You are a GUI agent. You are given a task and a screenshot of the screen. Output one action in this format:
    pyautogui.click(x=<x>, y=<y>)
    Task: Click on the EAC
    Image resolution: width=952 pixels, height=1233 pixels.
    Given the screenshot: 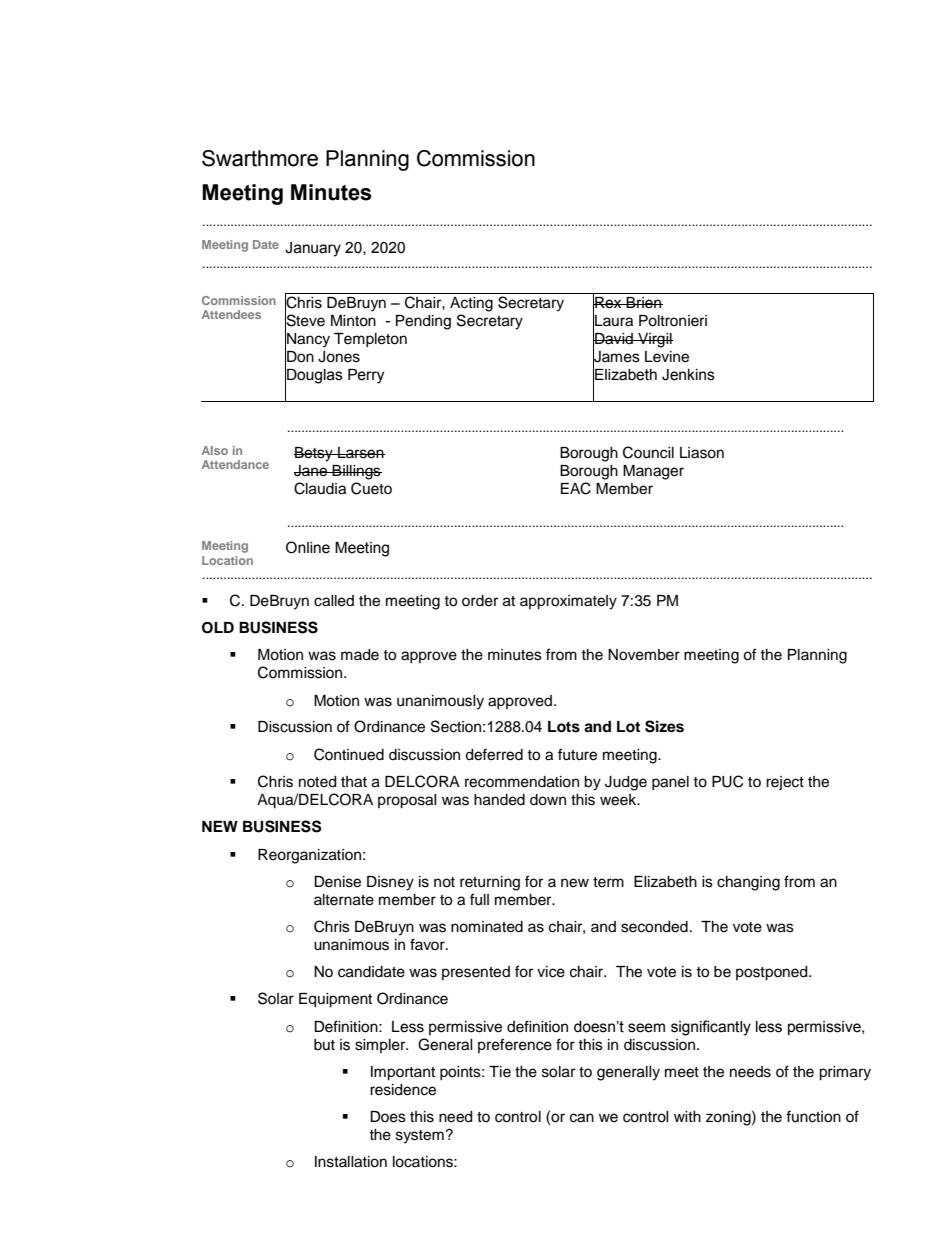 What is the action you would take?
    pyautogui.click(x=576, y=488)
